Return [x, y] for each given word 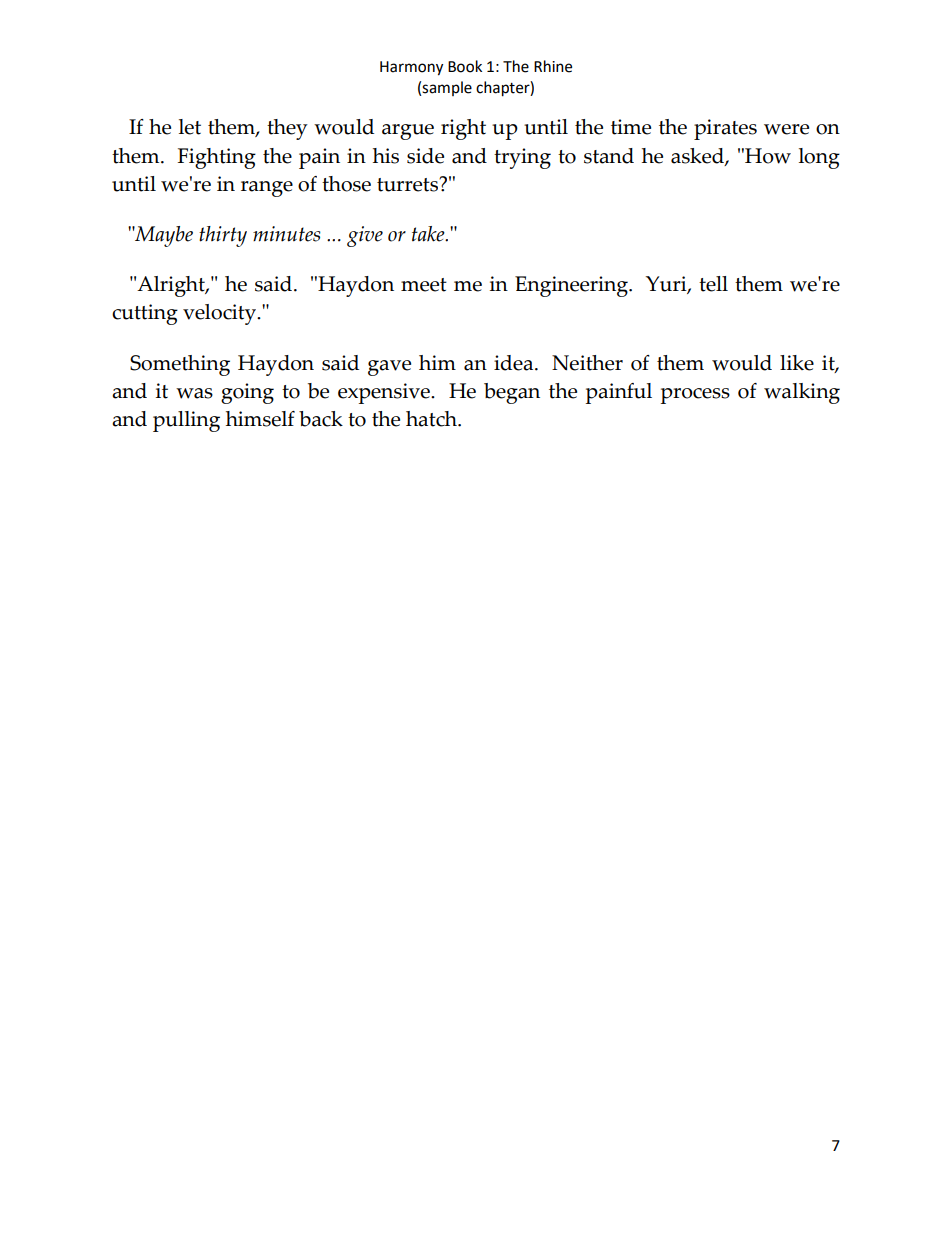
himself [260, 419]
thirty [223, 236]
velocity [221, 314]
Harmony [411, 68]
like [797, 363]
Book [465, 66]
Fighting [217, 158]
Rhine [553, 66]
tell [713, 284]
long [819, 158]
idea [515, 363]
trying [522, 158]
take [429, 234]
